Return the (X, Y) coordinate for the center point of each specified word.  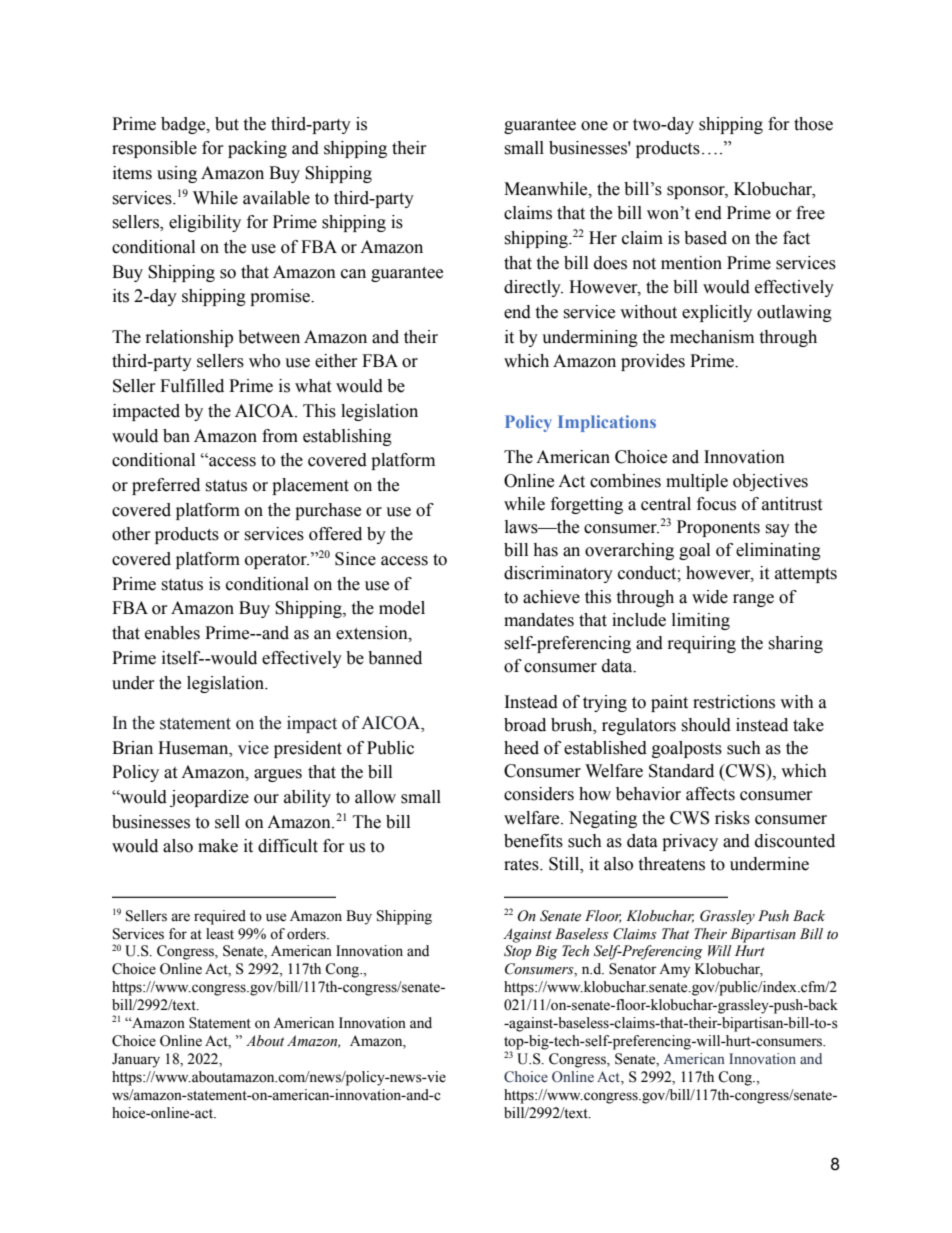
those (813, 124)
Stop (517, 952)
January (136, 1060)
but (227, 124)
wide (710, 597)
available (276, 198)
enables (172, 633)
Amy (674, 970)
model (402, 608)
